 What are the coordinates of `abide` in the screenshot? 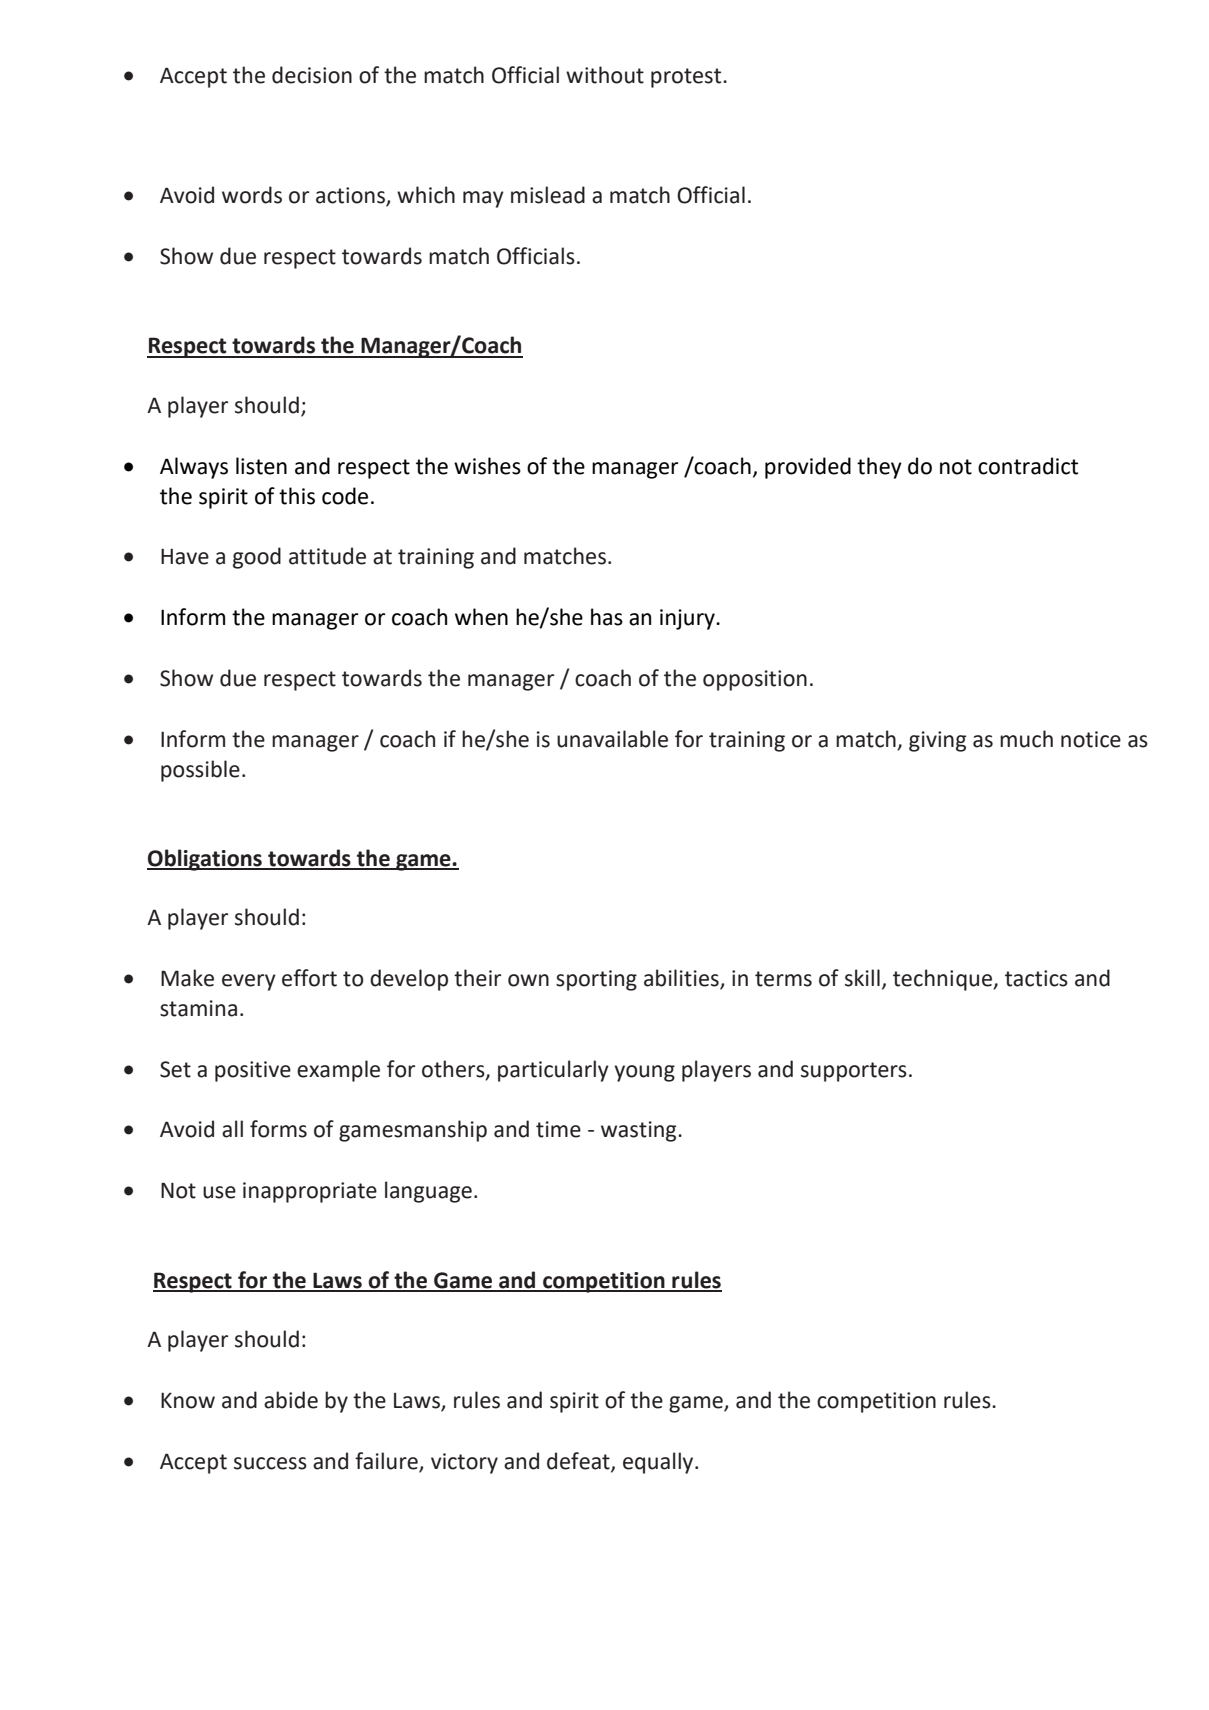 It's located at (291, 1400).
